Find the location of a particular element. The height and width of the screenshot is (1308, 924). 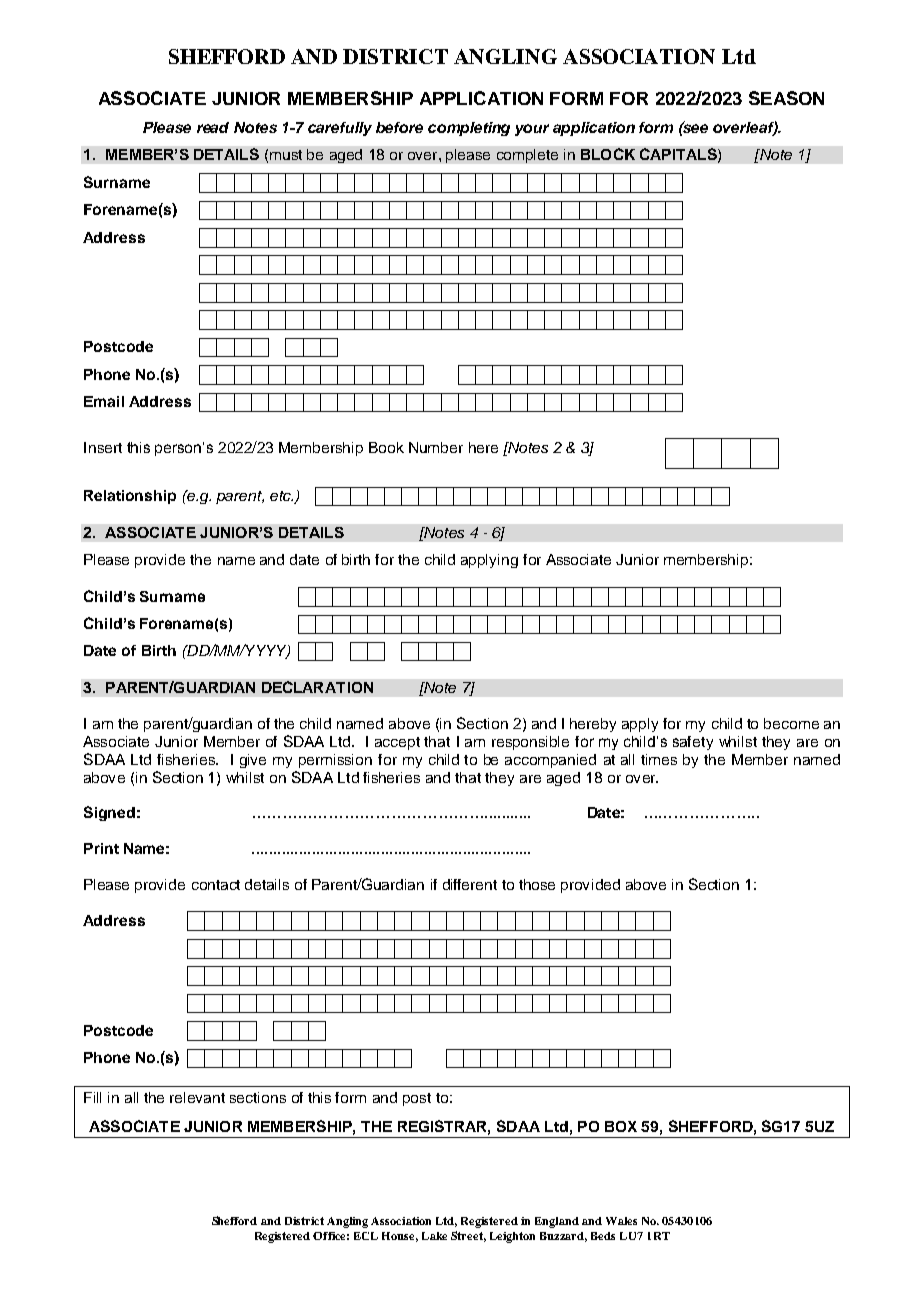

completing is located at coordinates (469, 129).
